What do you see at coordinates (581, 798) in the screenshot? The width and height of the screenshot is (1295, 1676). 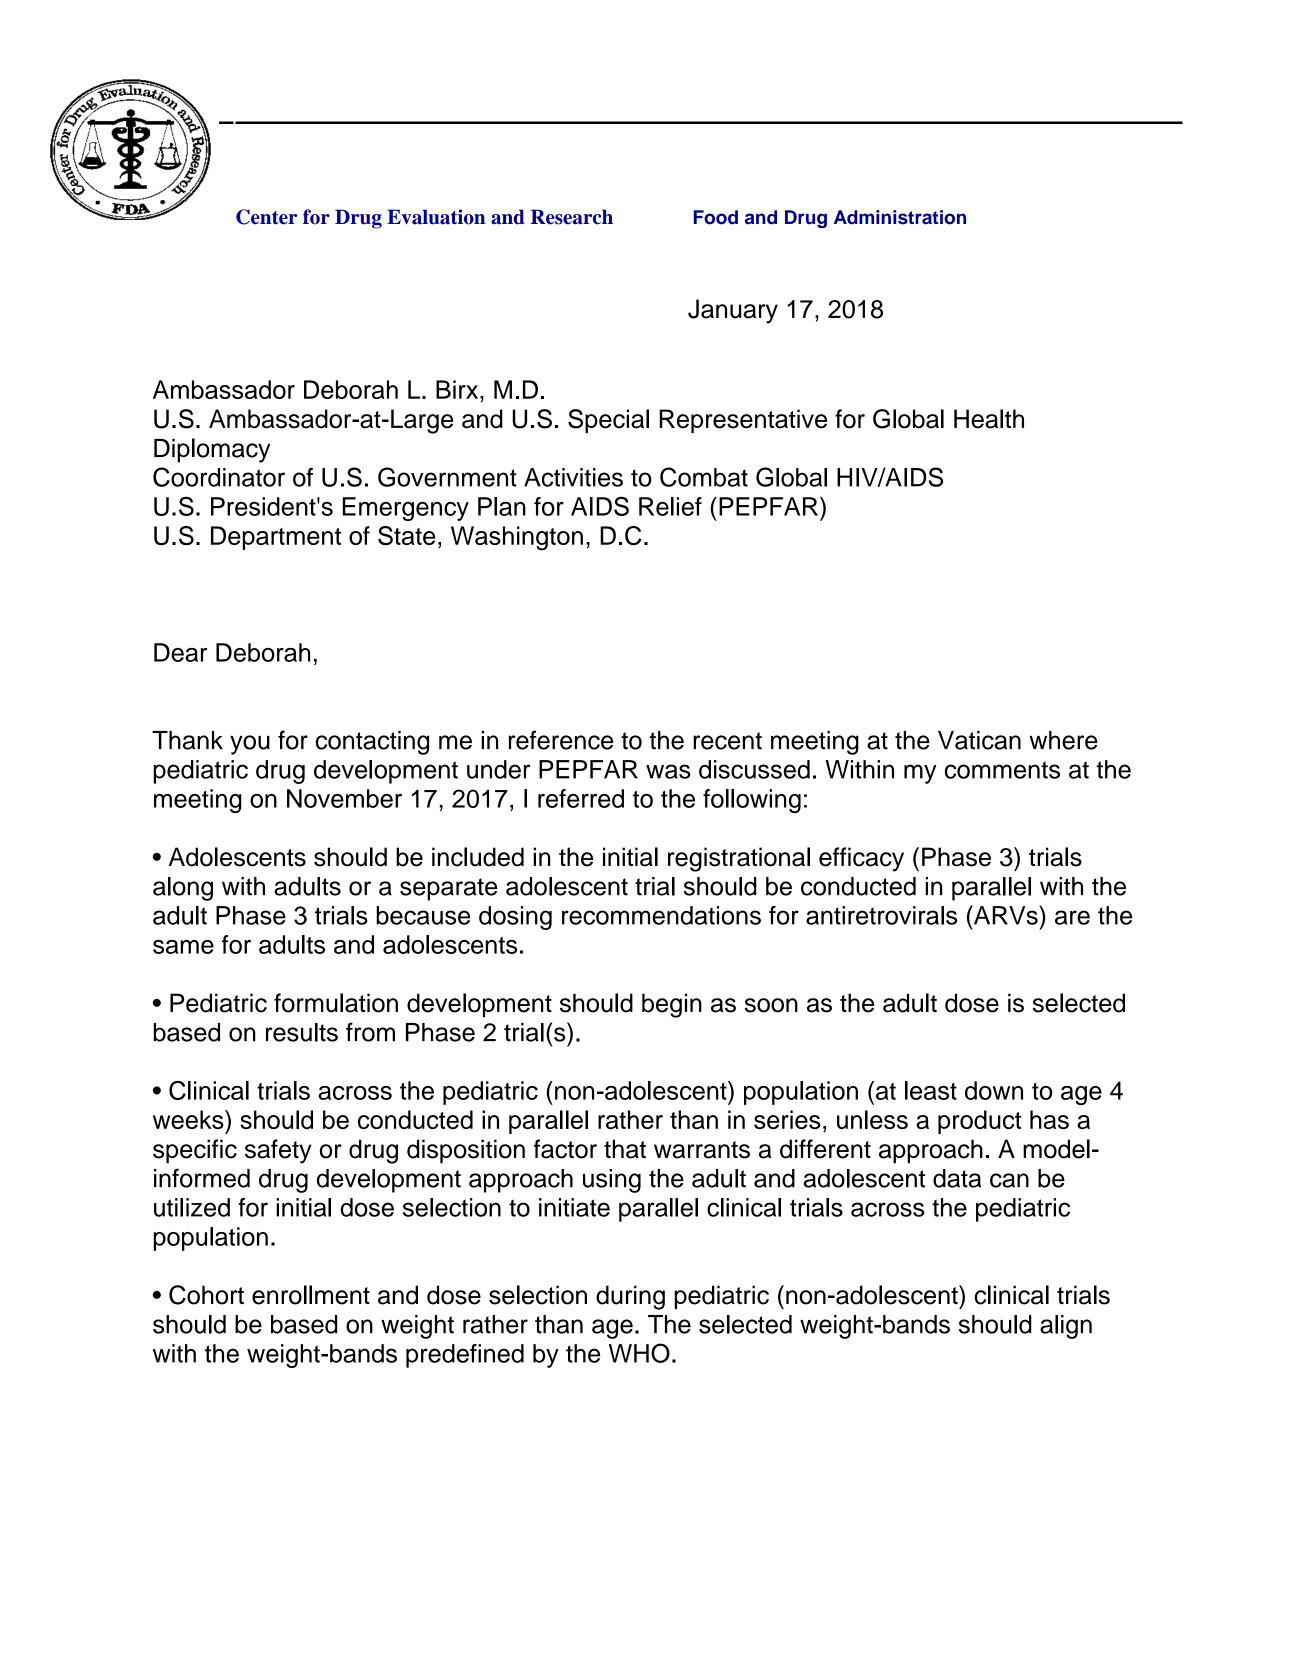 I see `referred` at bounding box center [581, 798].
